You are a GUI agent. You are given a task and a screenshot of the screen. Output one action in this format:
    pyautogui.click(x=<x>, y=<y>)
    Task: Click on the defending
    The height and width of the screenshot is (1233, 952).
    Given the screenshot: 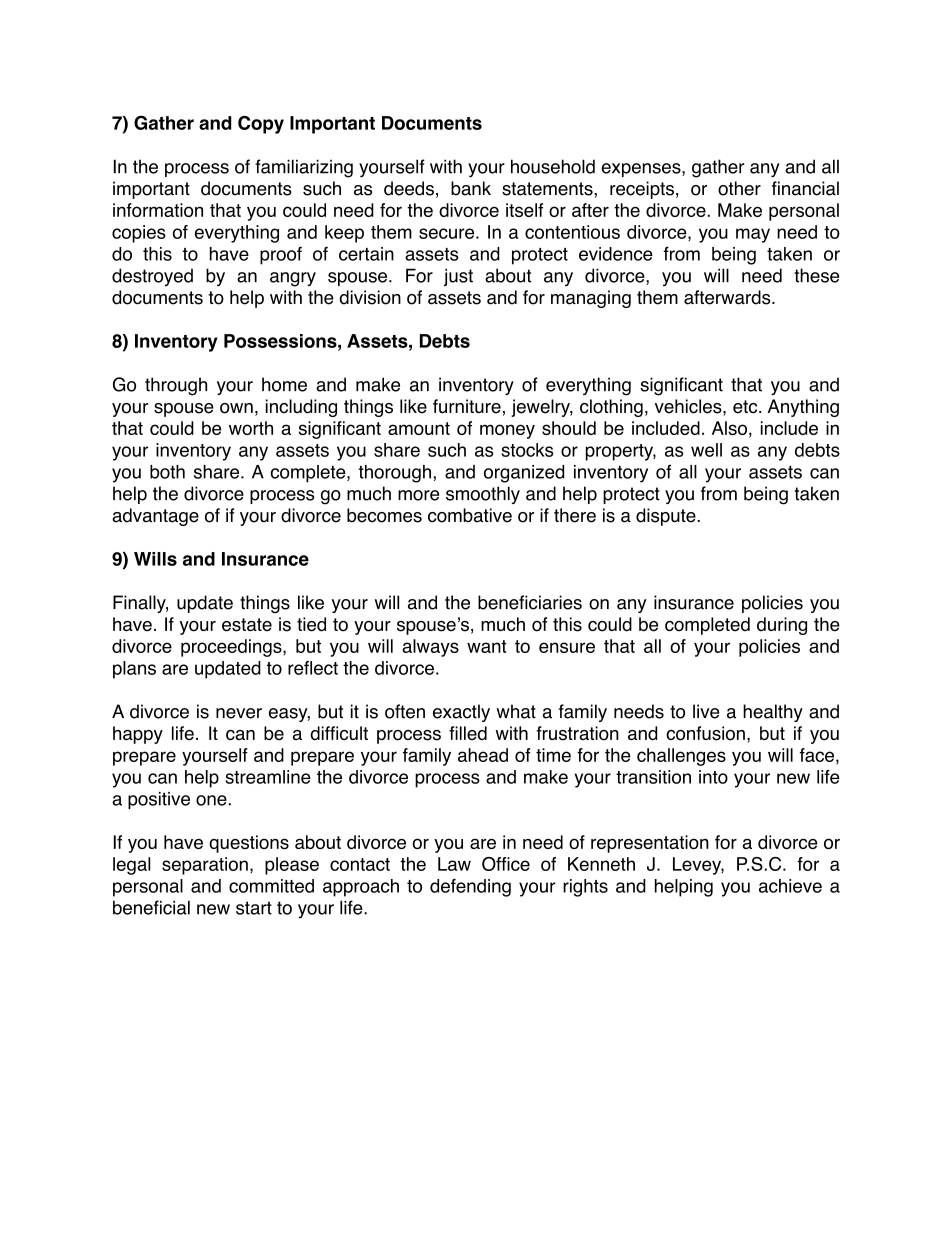 What is the action you would take?
    pyautogui.click(x=470, y=888)
